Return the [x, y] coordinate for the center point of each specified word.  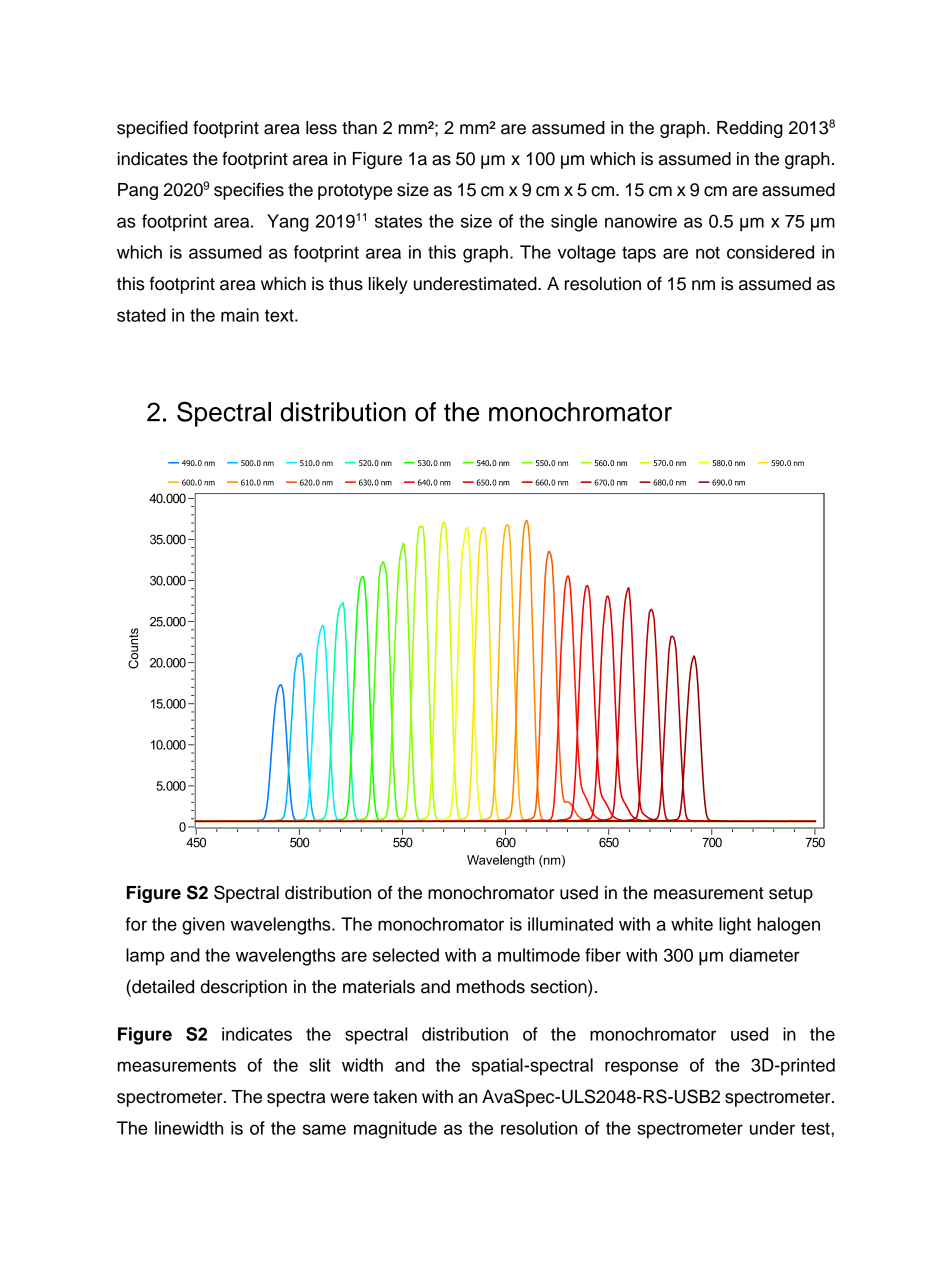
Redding [750, 129]
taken [395, 1097]
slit [320, 1065]
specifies [249, 191]
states [398, 221]
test [816, 1128]
